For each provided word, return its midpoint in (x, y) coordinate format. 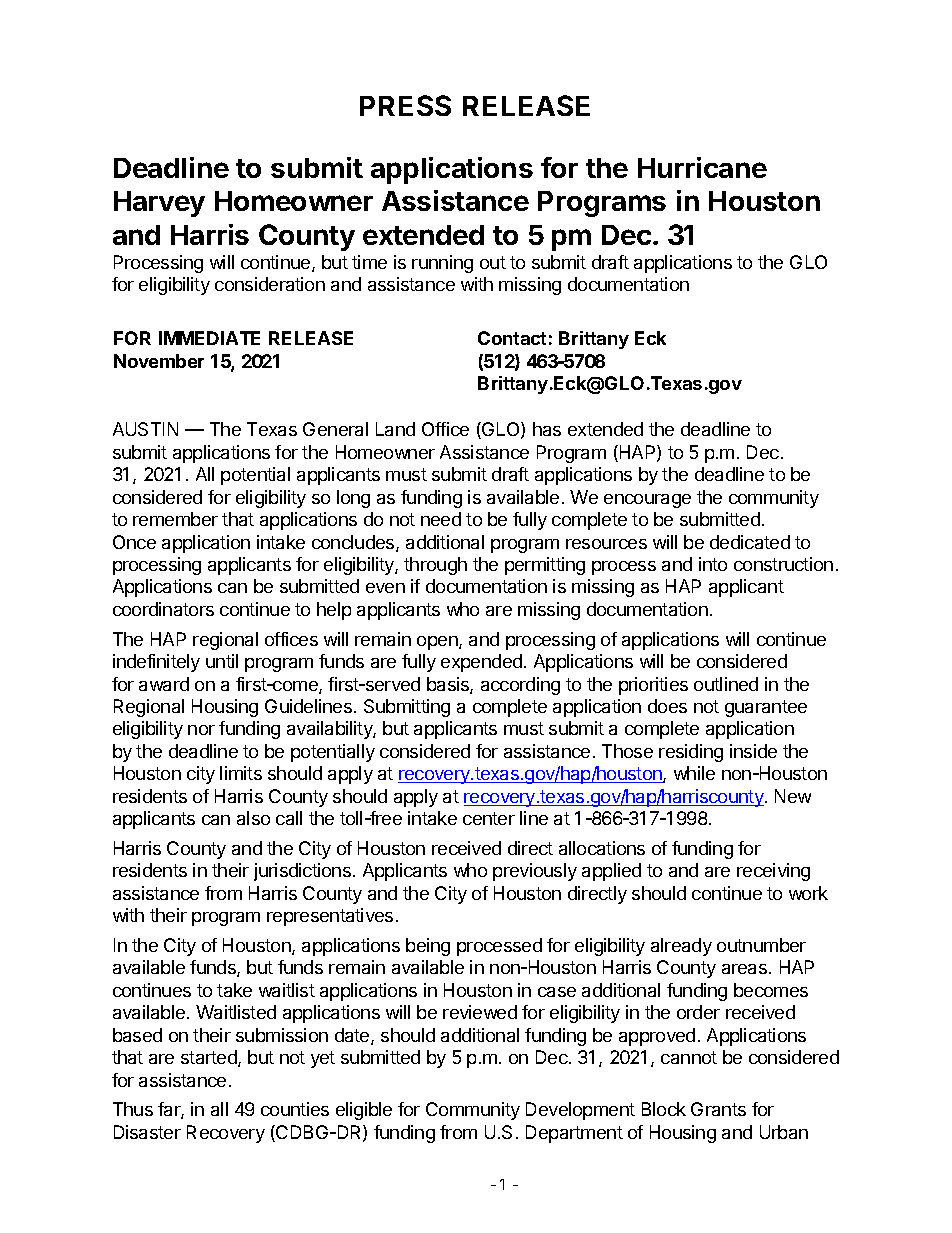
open (438, 643)
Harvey (159, 204)
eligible (364, 1111)
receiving (773, 872)
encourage (647, 501)
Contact (512, 338)
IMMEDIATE (209, 338)
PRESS (405, 105)
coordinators (163, 609)
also (253, 818)
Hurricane (702, 167)
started (210, 1058)
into (713, 564)
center (489, 818)
